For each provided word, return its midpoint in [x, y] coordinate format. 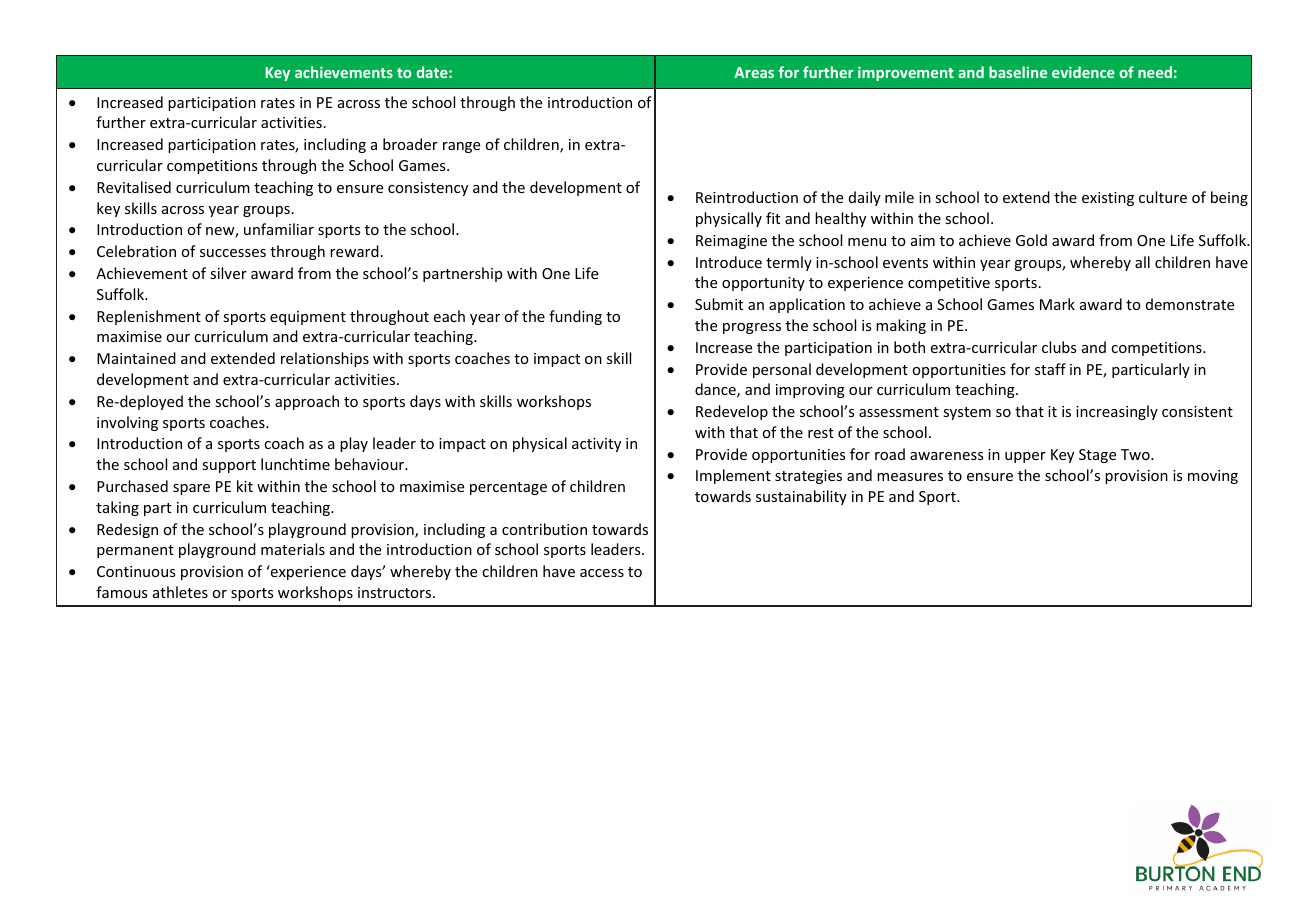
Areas [754, 72]
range [461, 147]
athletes [180, 592]
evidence [1083, 72]
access [602, 573]
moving [1213, 477]
